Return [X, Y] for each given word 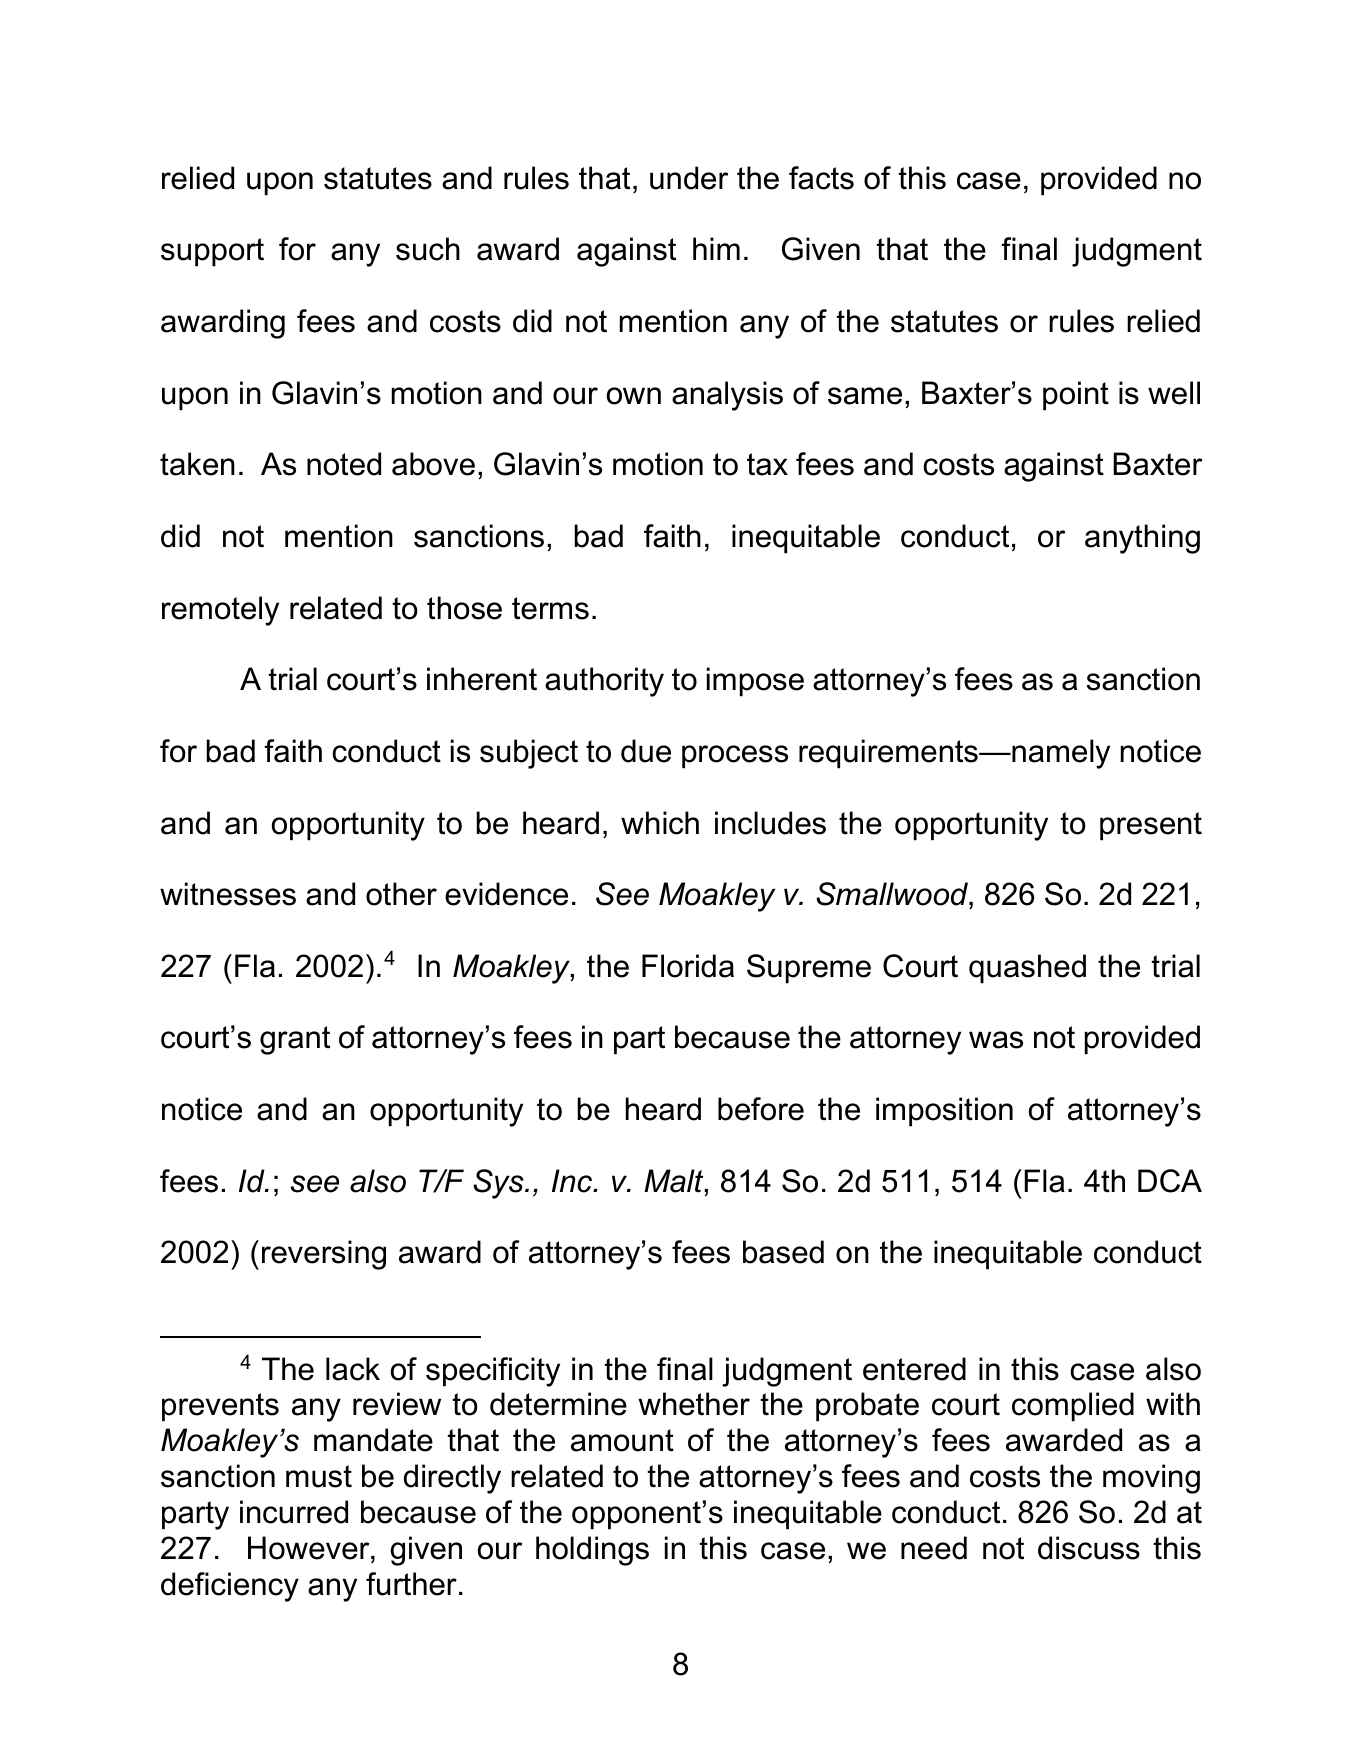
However [310, 1548]
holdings [592, 1551]
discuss [1089, 1548]
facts [821, 178]
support [212, 252]
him [716, 248]
